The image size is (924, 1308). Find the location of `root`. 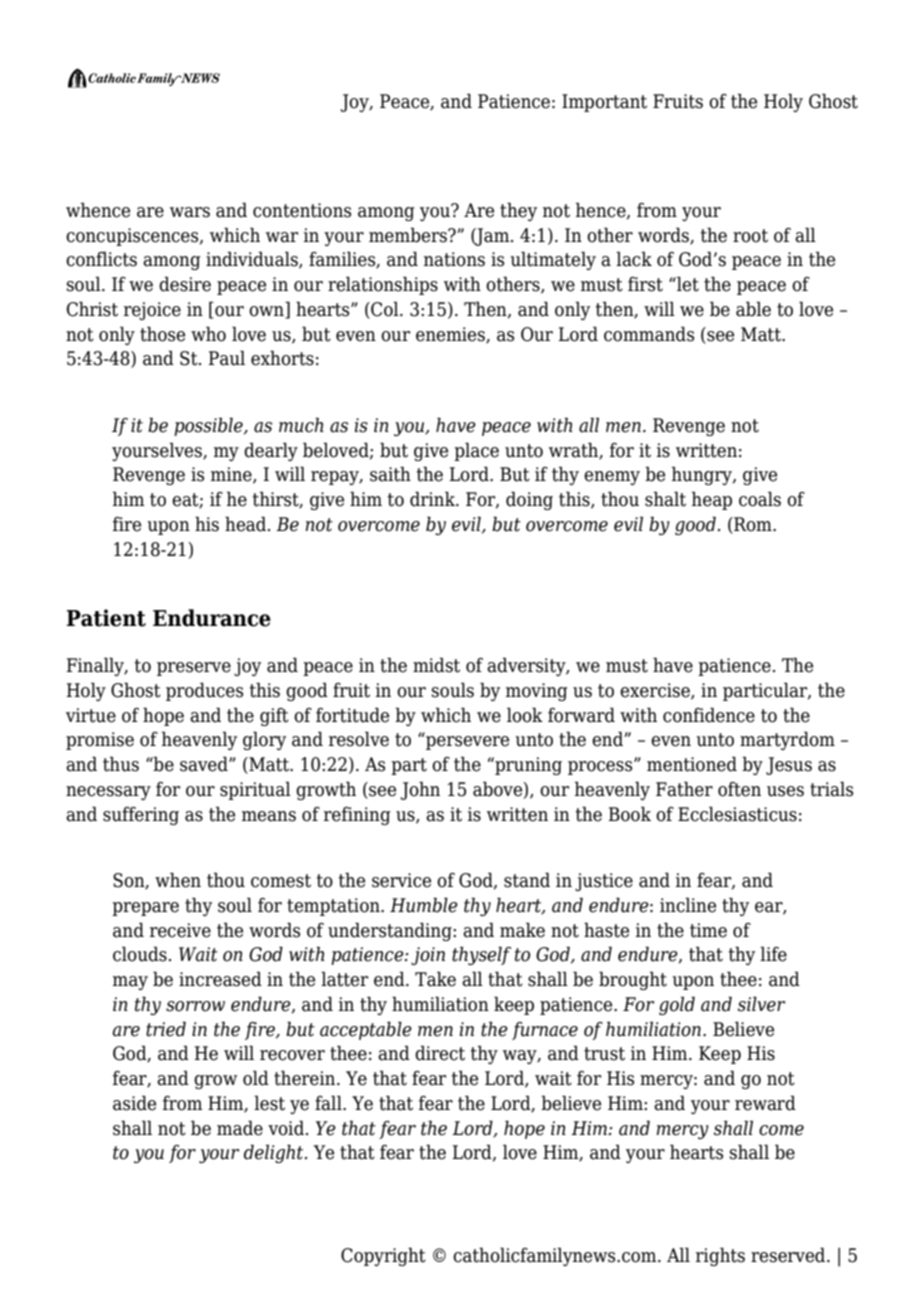

root is located at coordinates (750, 236).
